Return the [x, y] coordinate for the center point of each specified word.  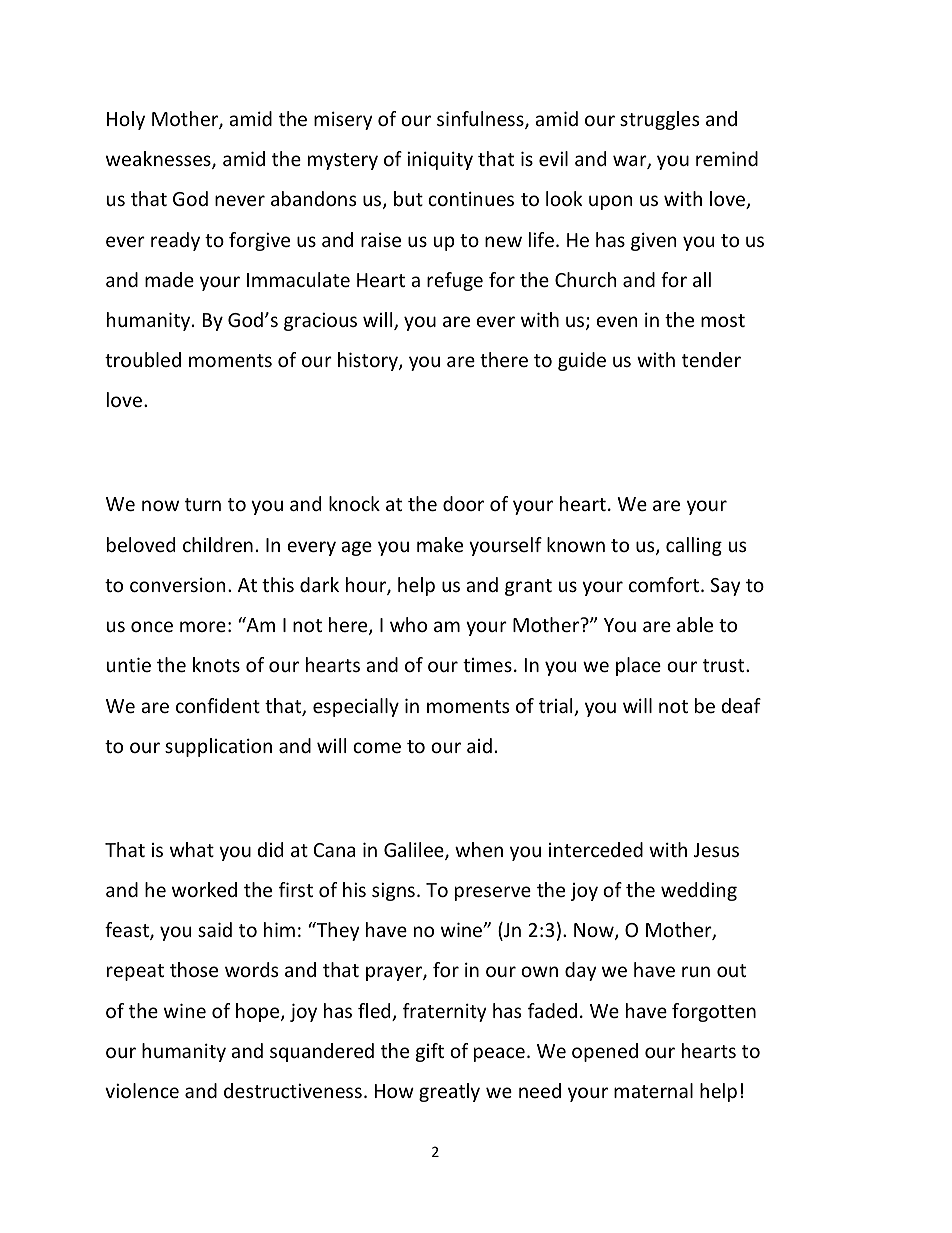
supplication [218, 747]
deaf [741, 705]
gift [430, 1052]
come [377, 747]
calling [694, 546]
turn [203, 504]
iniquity [440, 160]
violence [142, 1090]
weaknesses [159, 160]
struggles [659, 120]
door [463, 503]
